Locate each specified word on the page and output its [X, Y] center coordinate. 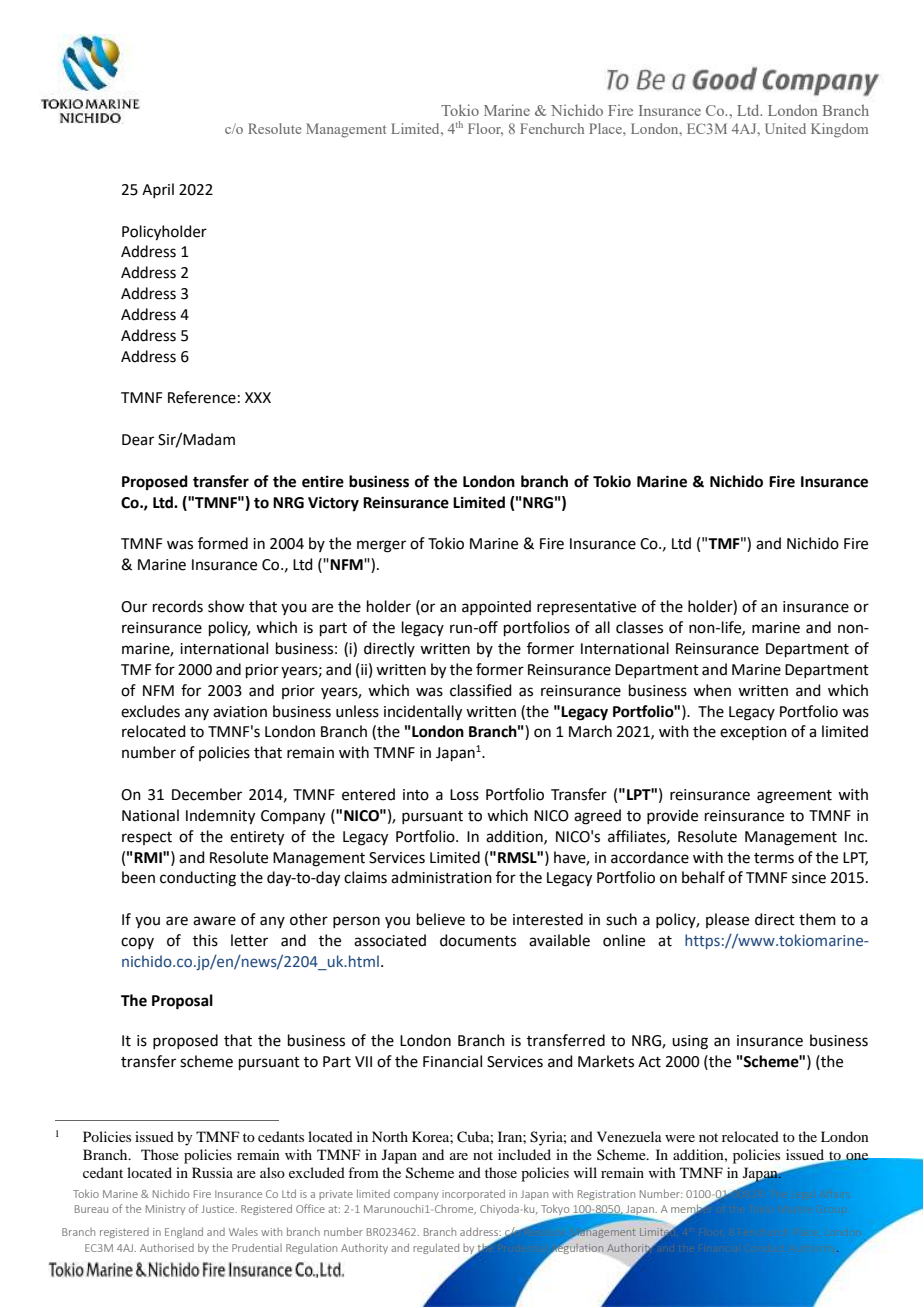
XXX [258, 397]
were [680, 1138]
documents [478, 940]
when [712, 690]
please [727, 920]
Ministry [165, 1210]
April [158, 190]
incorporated [473, 1194]
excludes [150, 711]
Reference [202, 397]
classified [481, 690]
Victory [333, 504]
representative [586, 608]
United [785, 128]
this [205, 940]
